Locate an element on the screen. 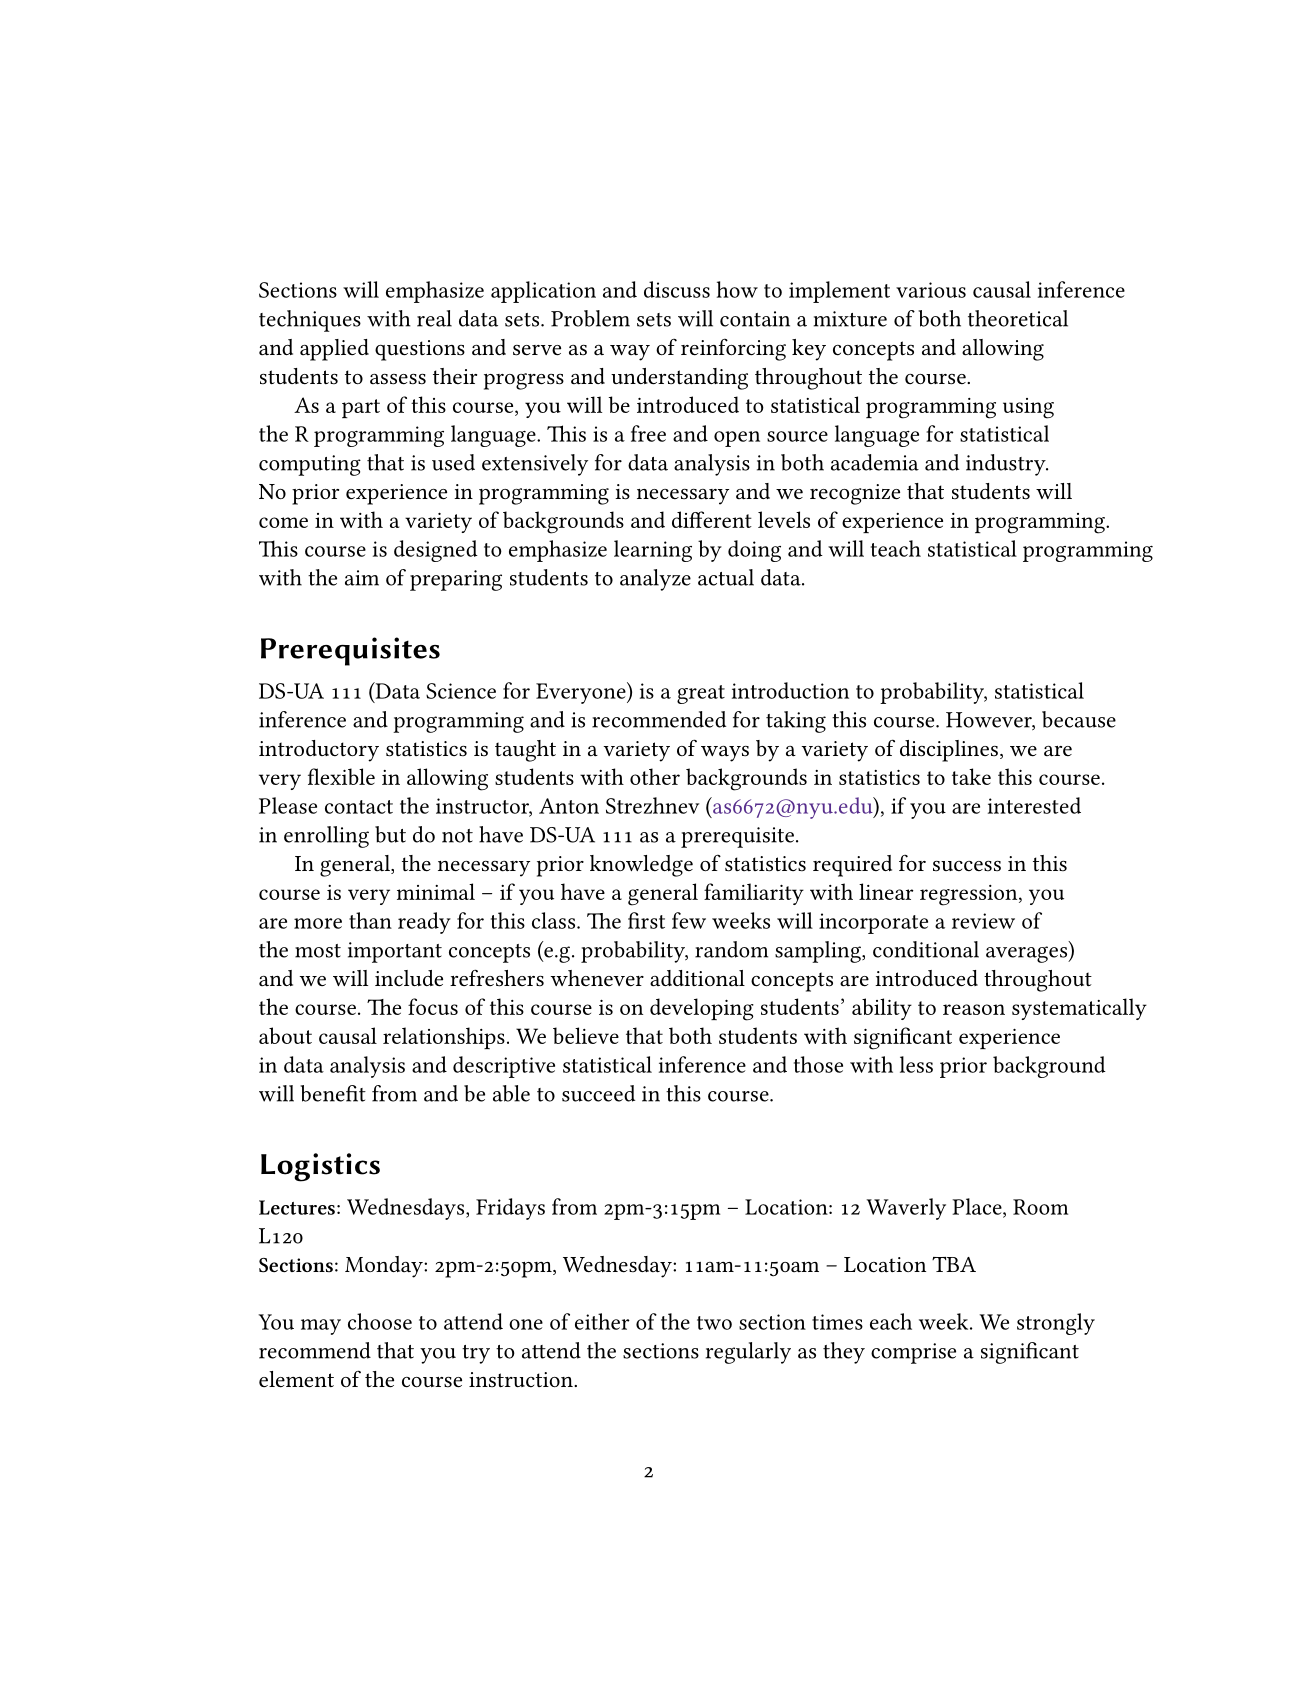 The height and width of the screenshot is (1681, 1299). discuss is located at coordinates (677, 289).
